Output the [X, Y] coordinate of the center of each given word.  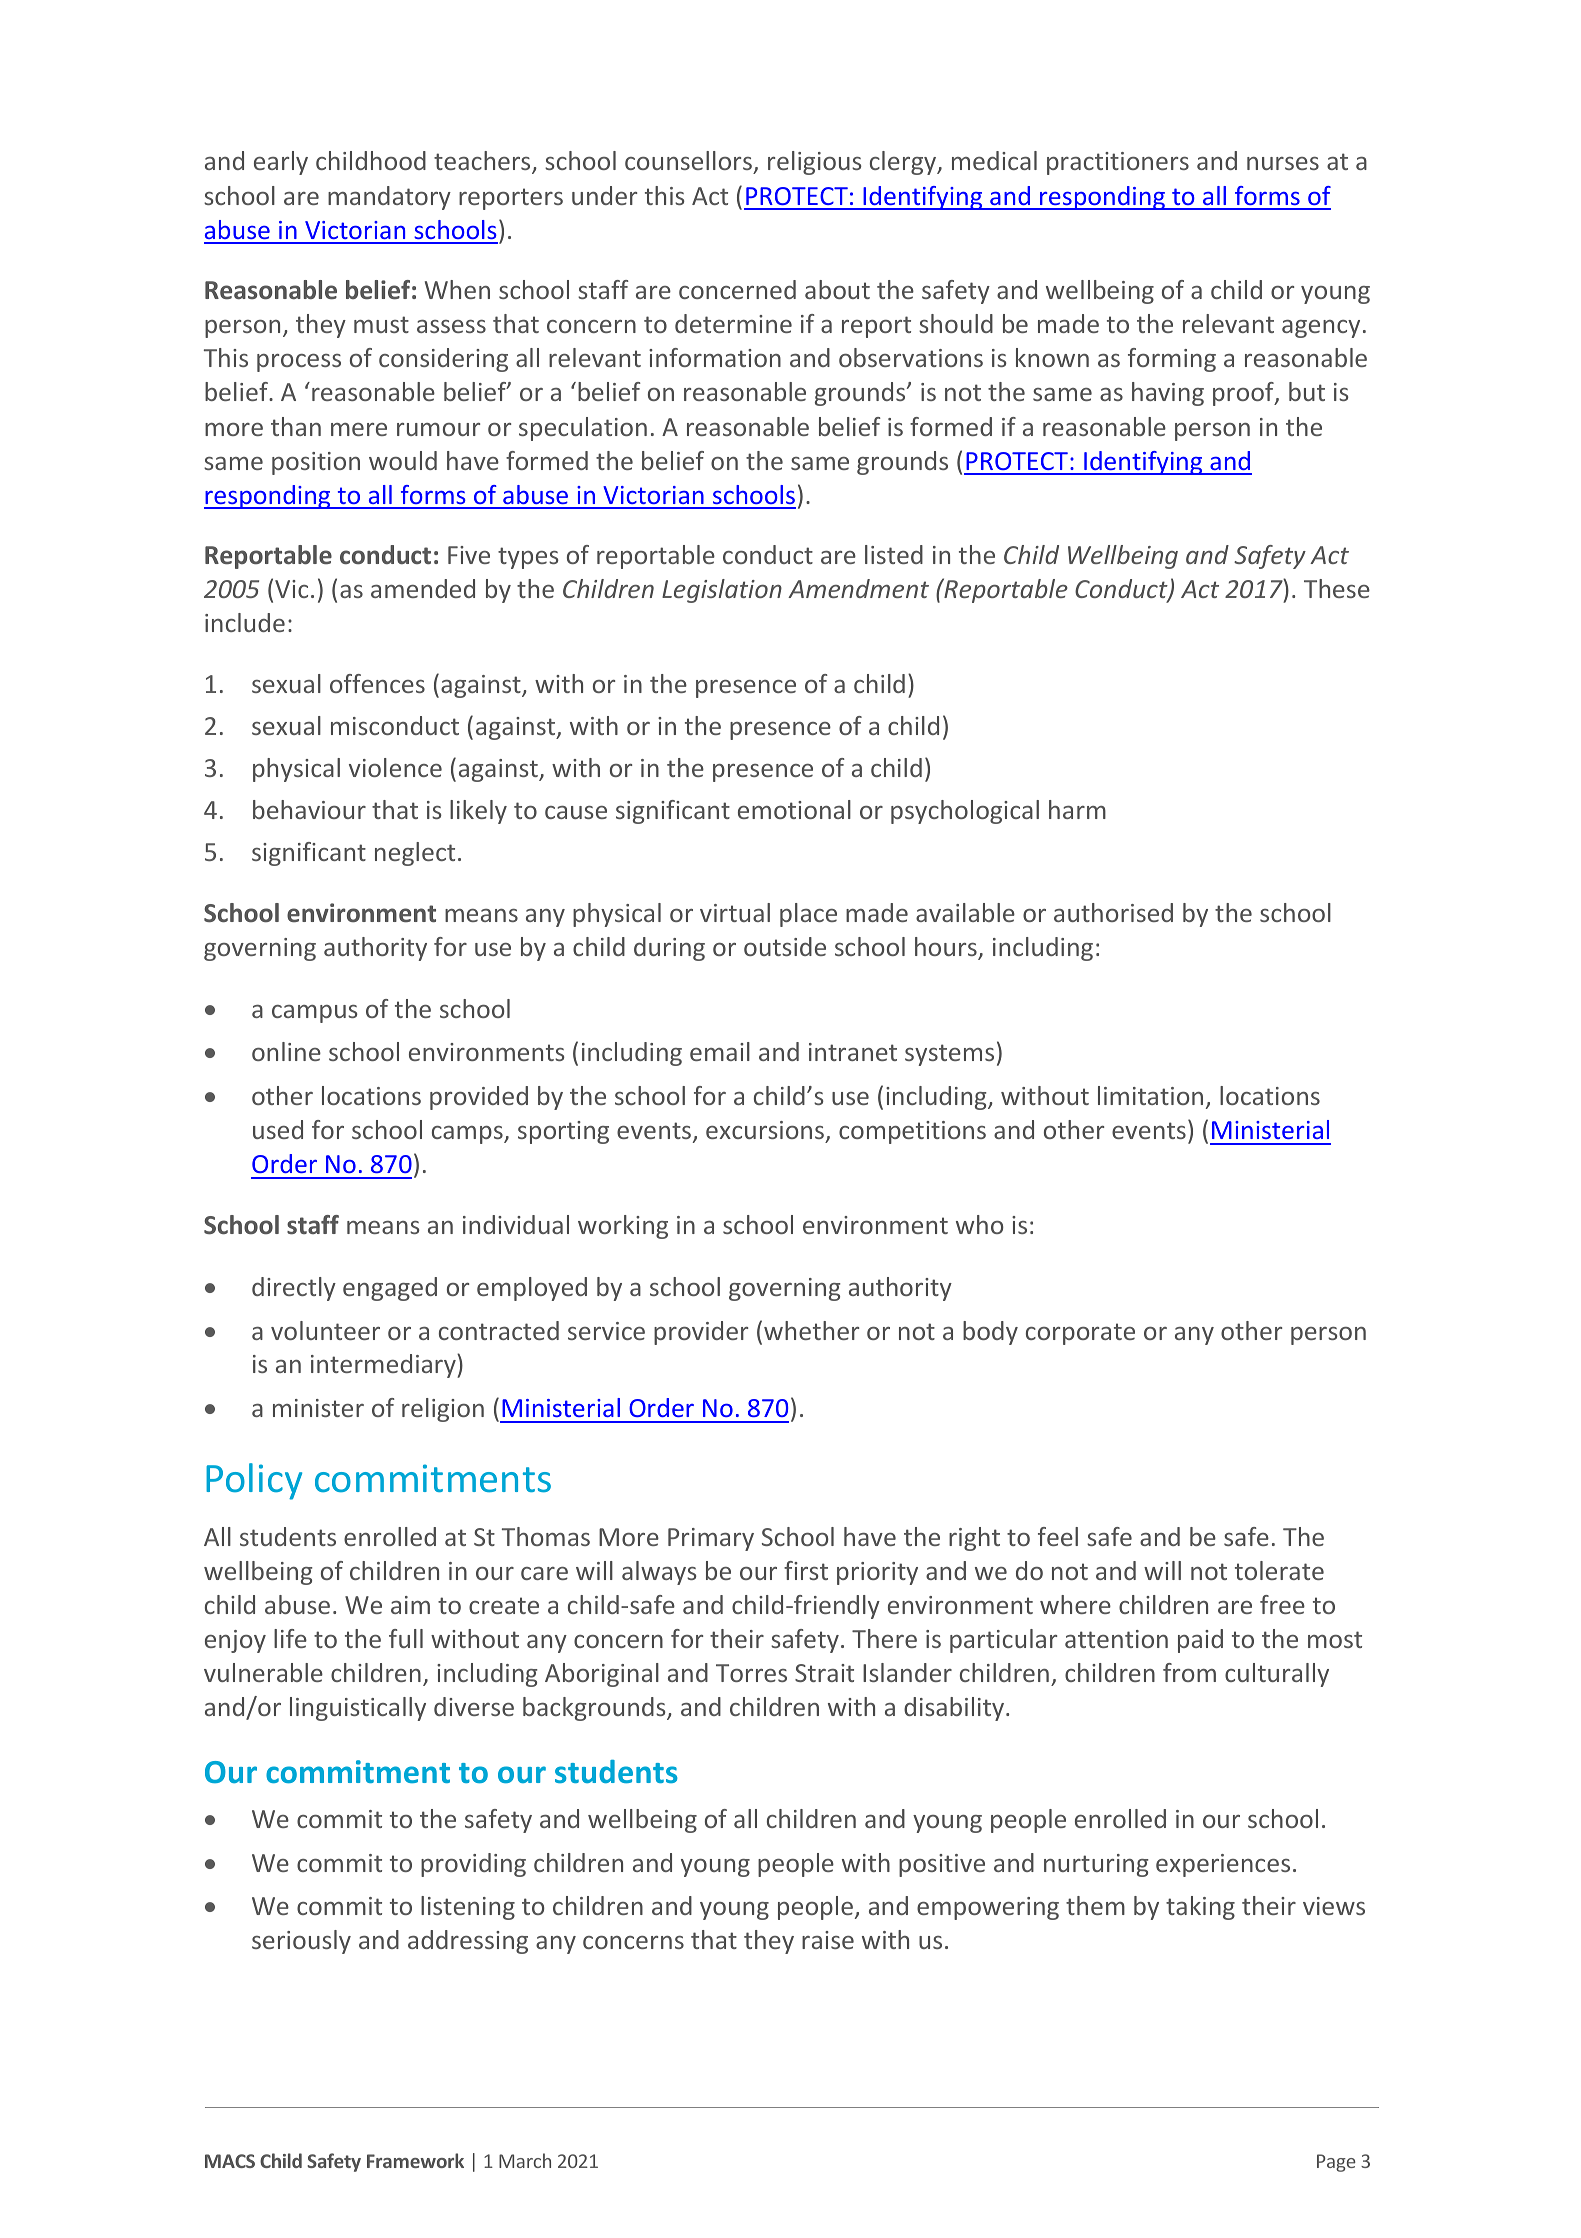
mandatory [389, 198]
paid [1200, 1641]
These [1337, 588]
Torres [751, 1673]
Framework [415, 2160]
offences [377, 683]
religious [815, 163]
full [406, 1638]
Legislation [722, 591]
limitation [1150, 1095]
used [278, 1129]
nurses [1283, 163]
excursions [766, 1131]
